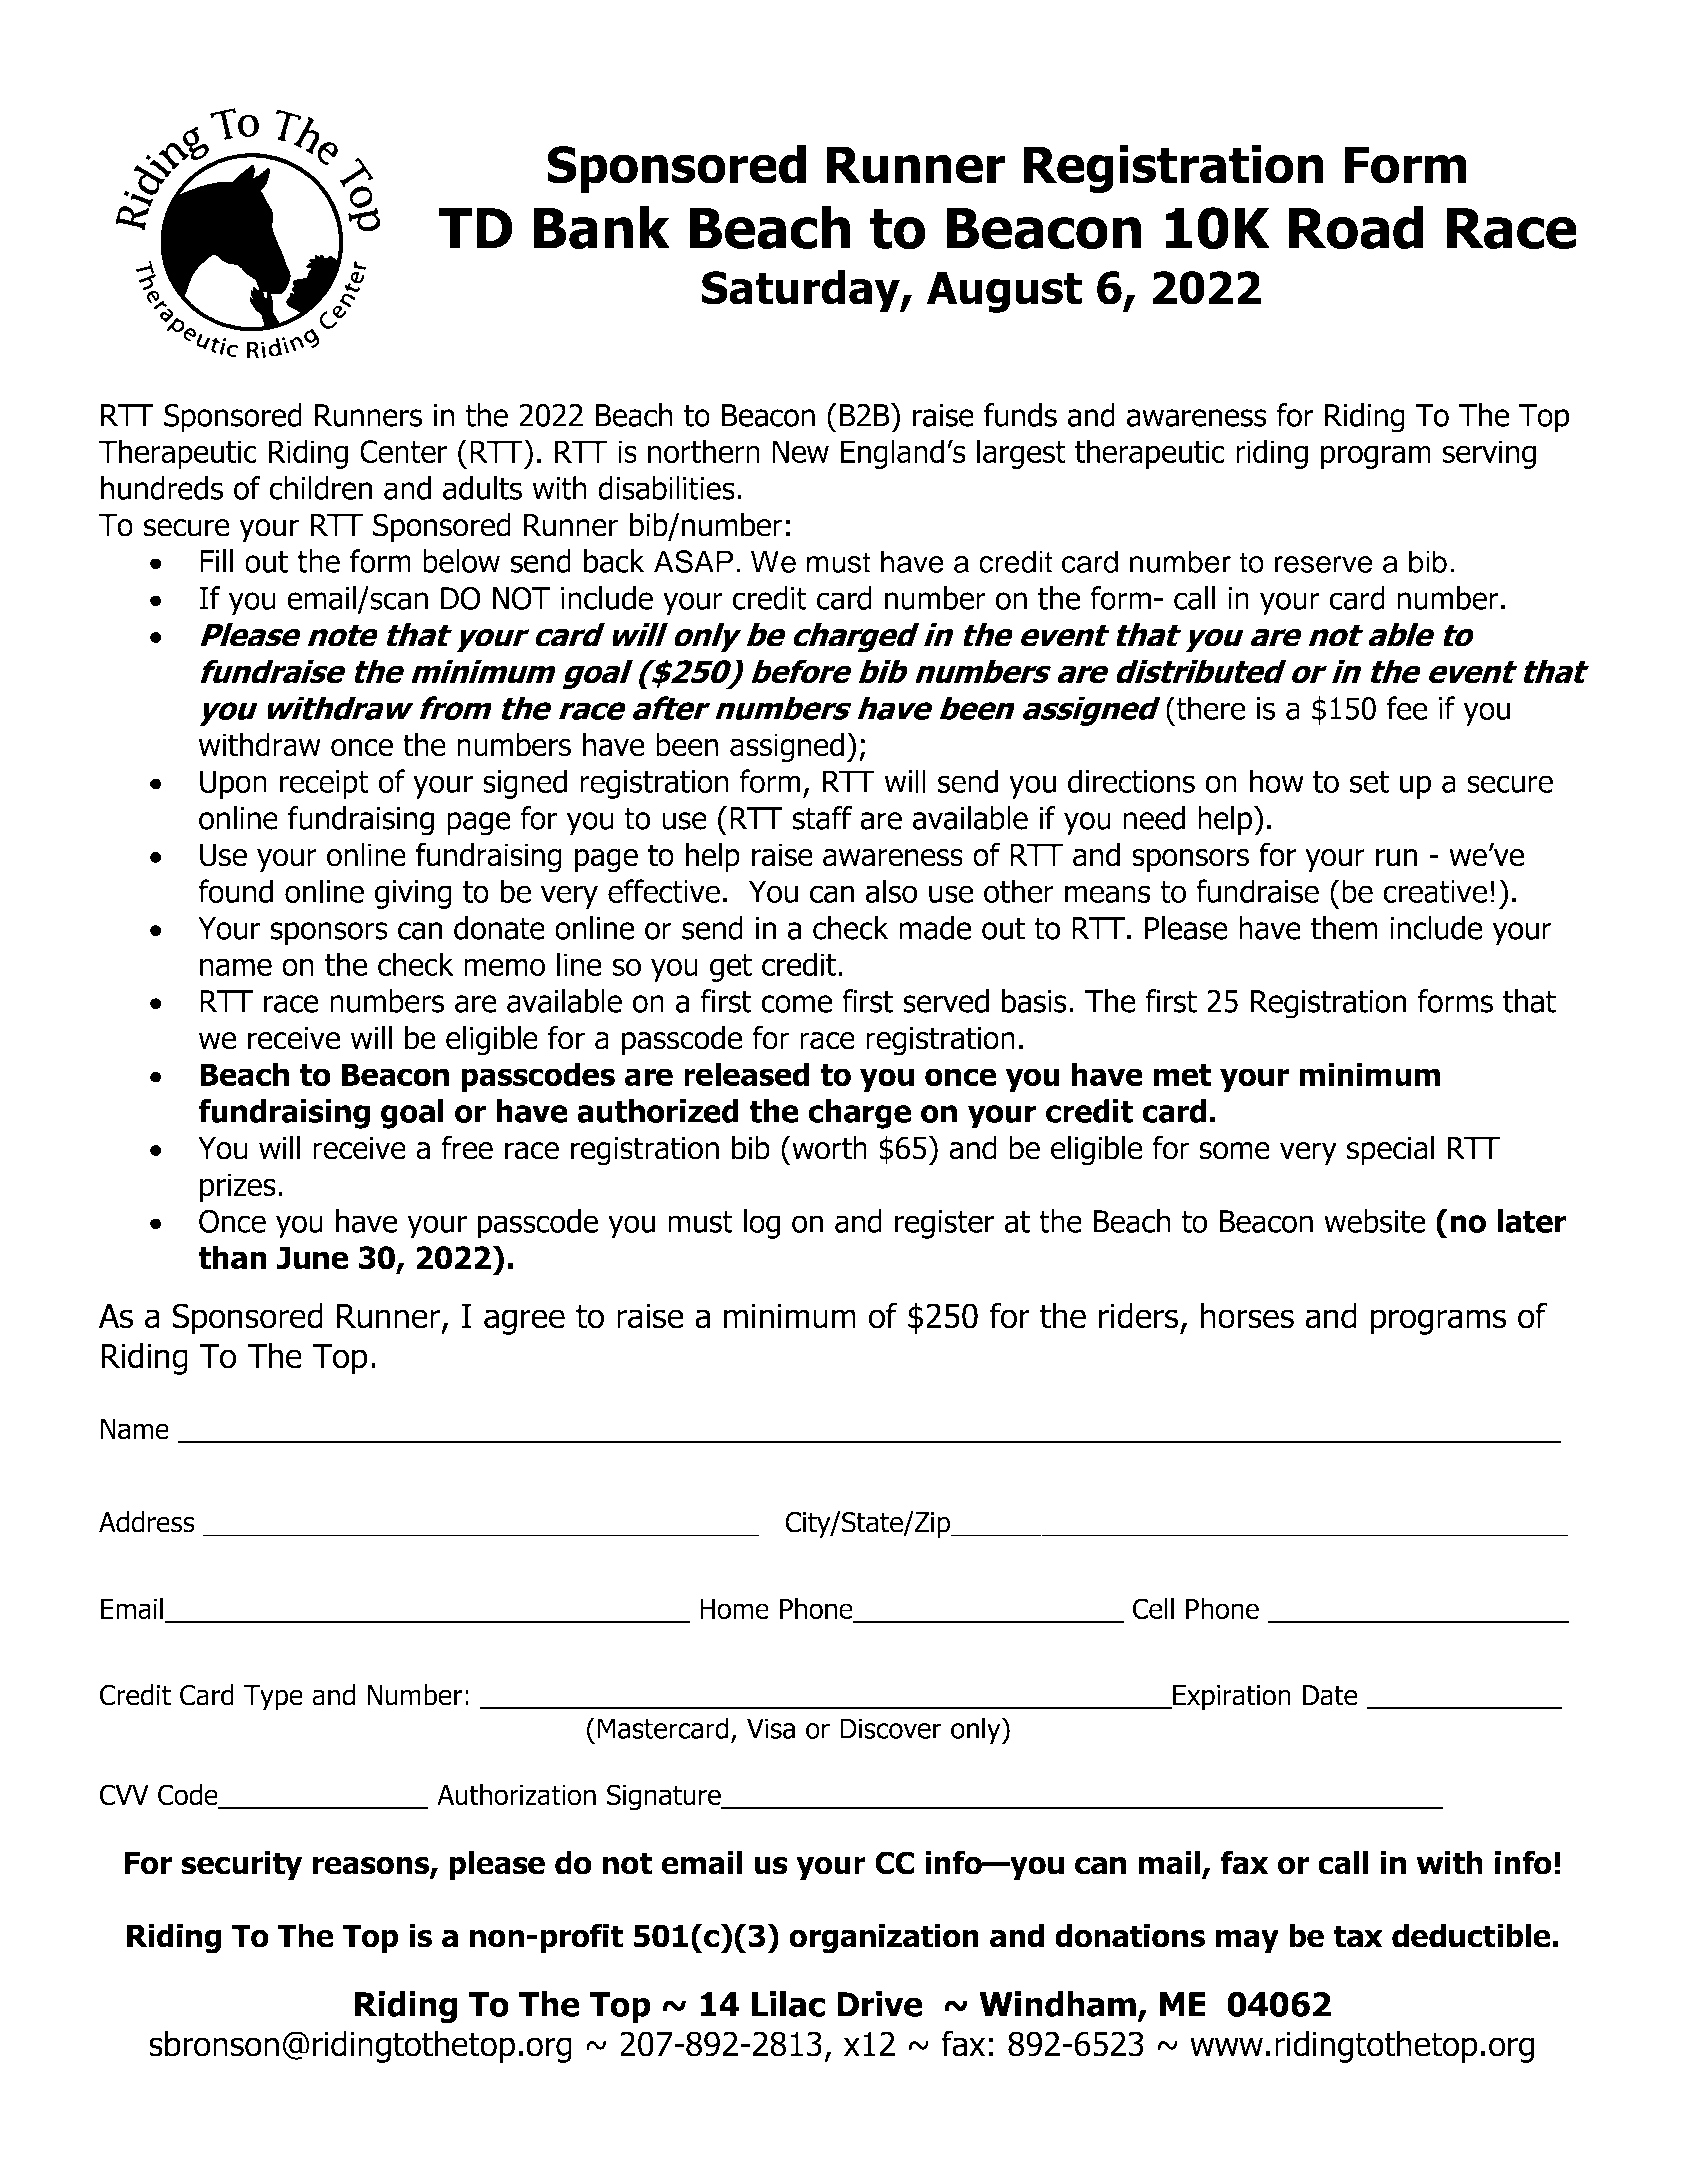 This image has width=1685, height=2181. What do you see at coordinates (1356, 228) in the image?
I see `Road` at bounding box center [1356, 228].
